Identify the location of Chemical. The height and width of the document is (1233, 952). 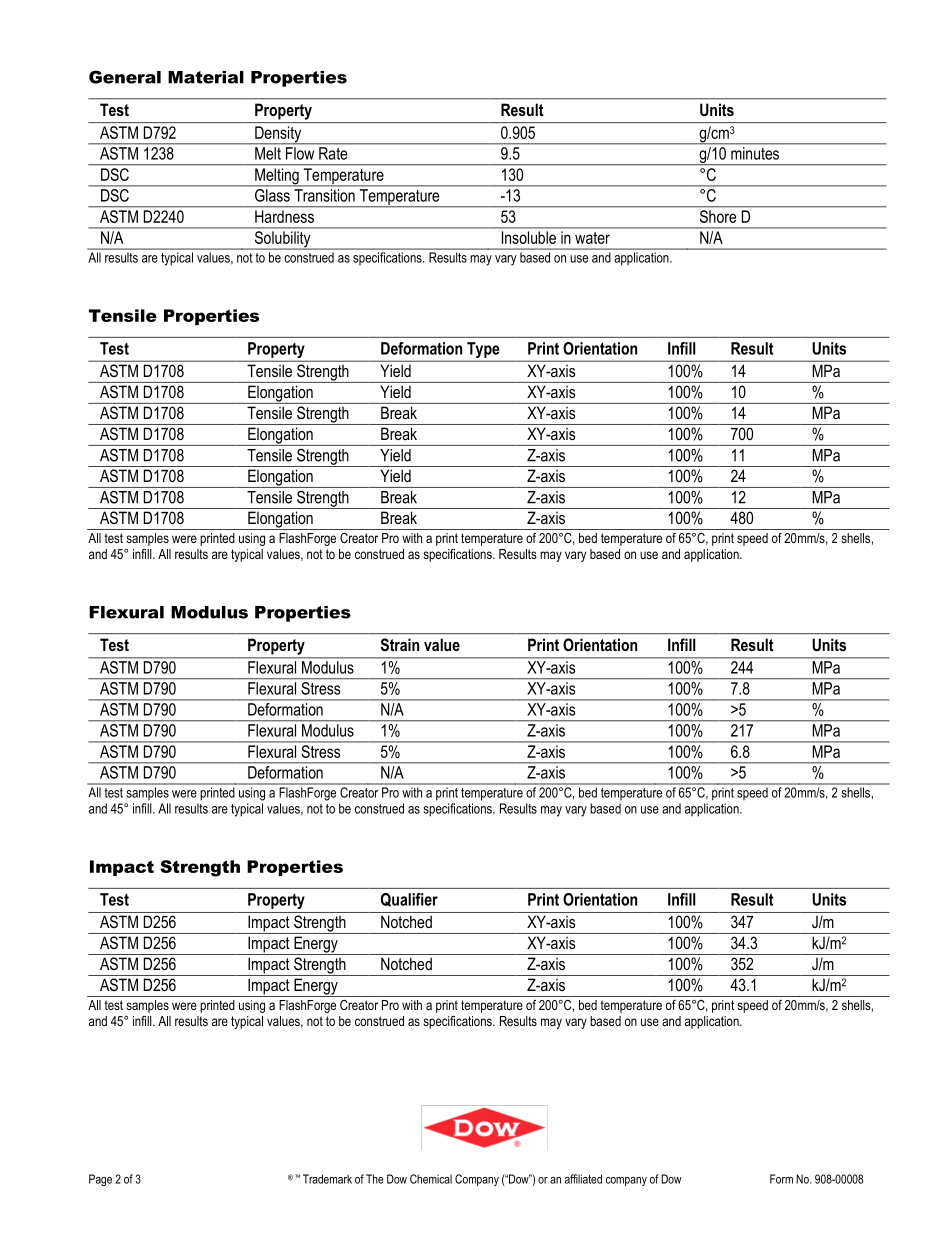
(431, 1179).
